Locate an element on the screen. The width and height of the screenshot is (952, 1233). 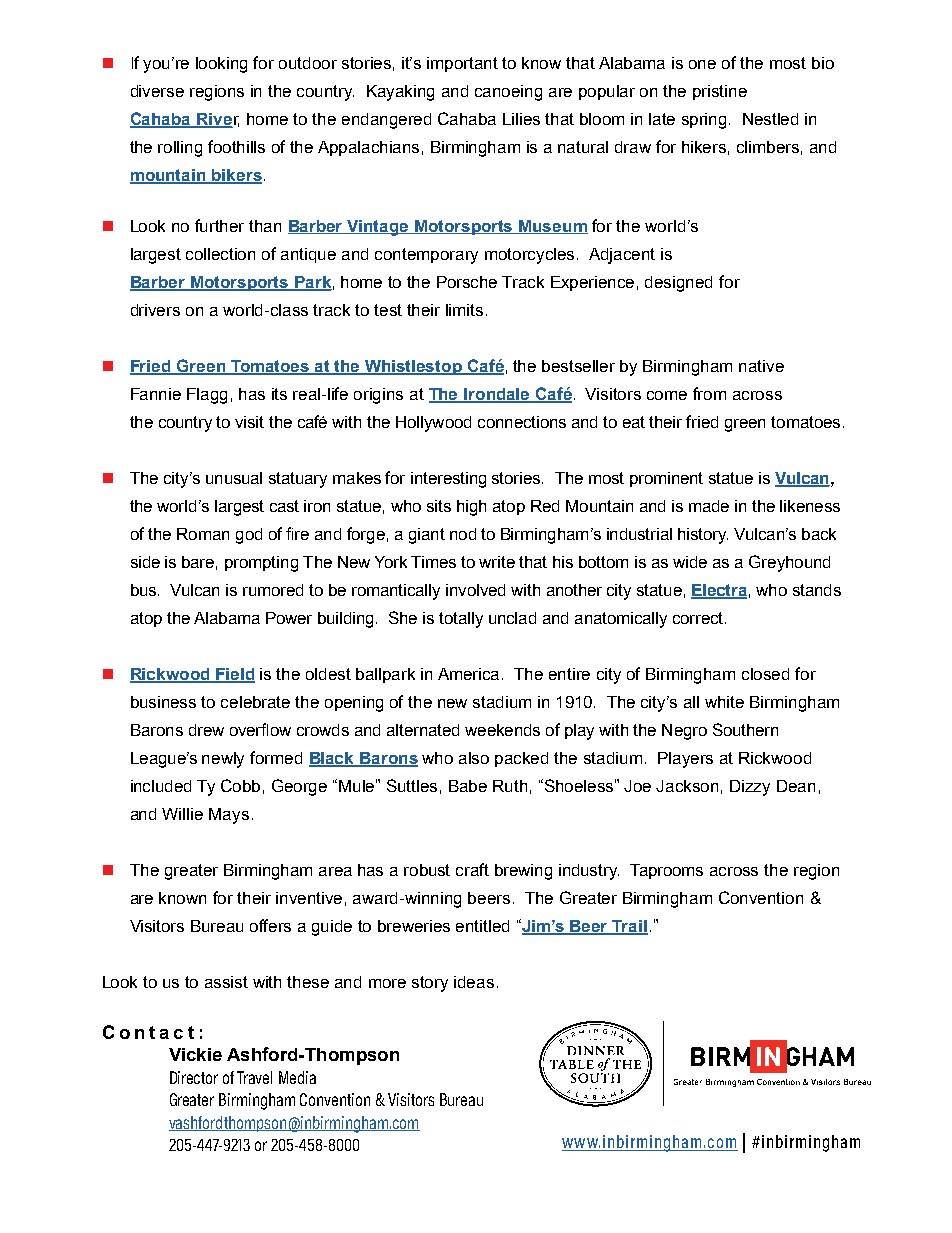
canoeing is located at coordinates (508, 93).
